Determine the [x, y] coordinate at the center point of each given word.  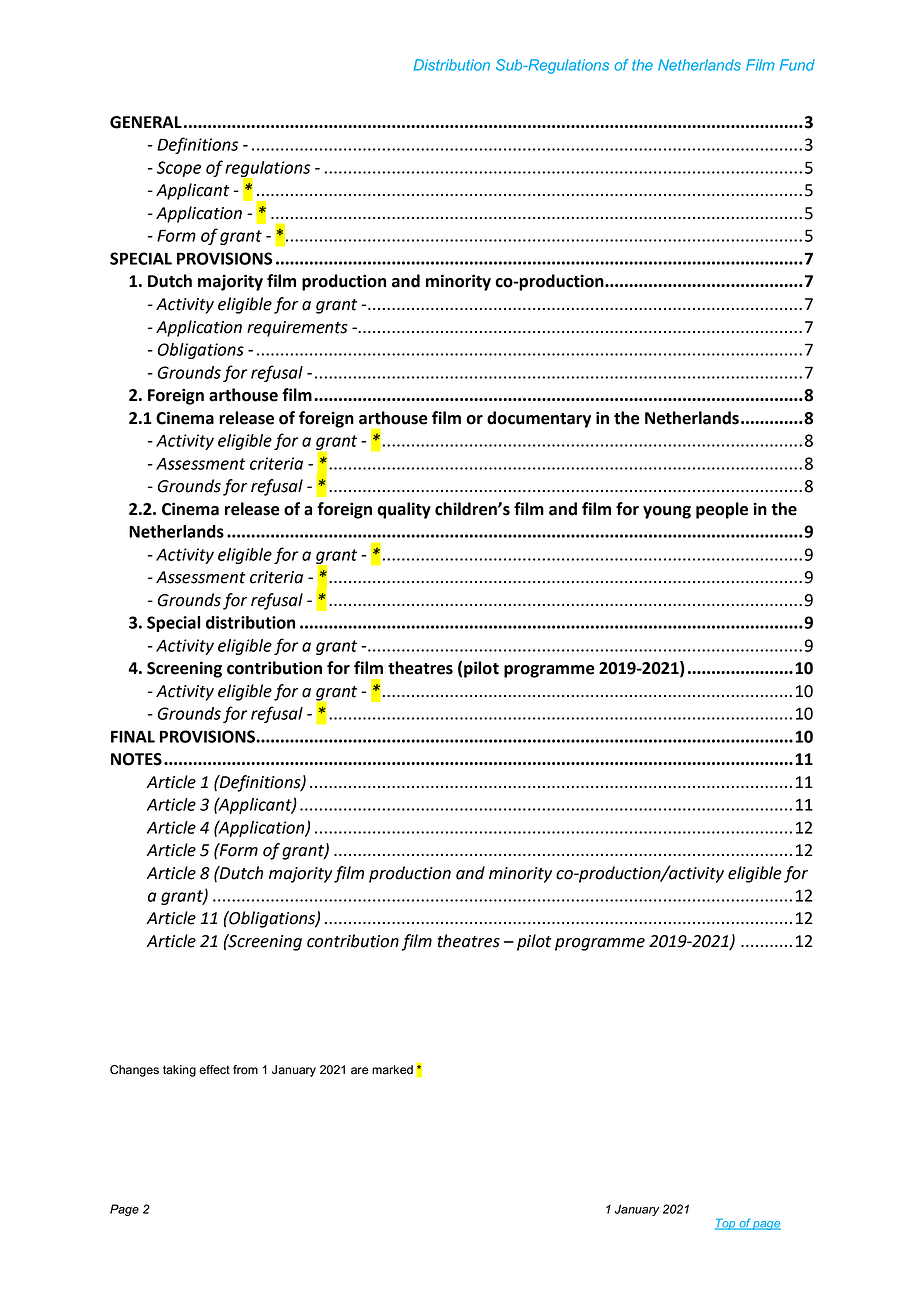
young [667, 512]
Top [726, 1224]
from [245, 1070]
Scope [179, 169]
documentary [539, 419]
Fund [797, 65]
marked [392, 1070]
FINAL [133, 736]
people [722, 510]
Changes [134, 1071]
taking [179, 1071]
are [360, 1071]
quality [404, 510]
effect [214, 1070]
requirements [297, 329]
